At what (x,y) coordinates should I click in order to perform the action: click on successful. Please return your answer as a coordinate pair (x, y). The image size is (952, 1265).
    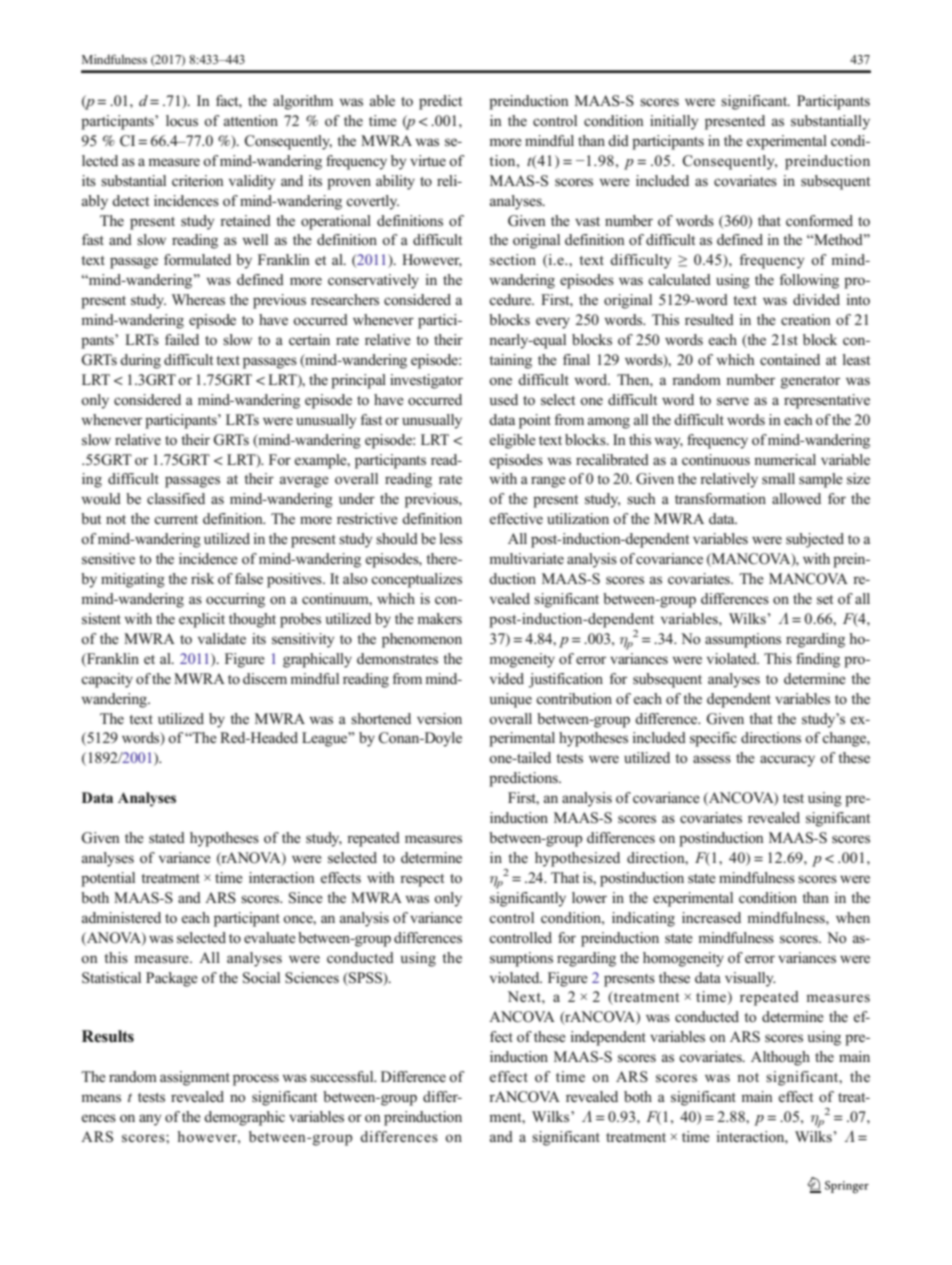
    Looking at the image, I should click on (343, 1077).
